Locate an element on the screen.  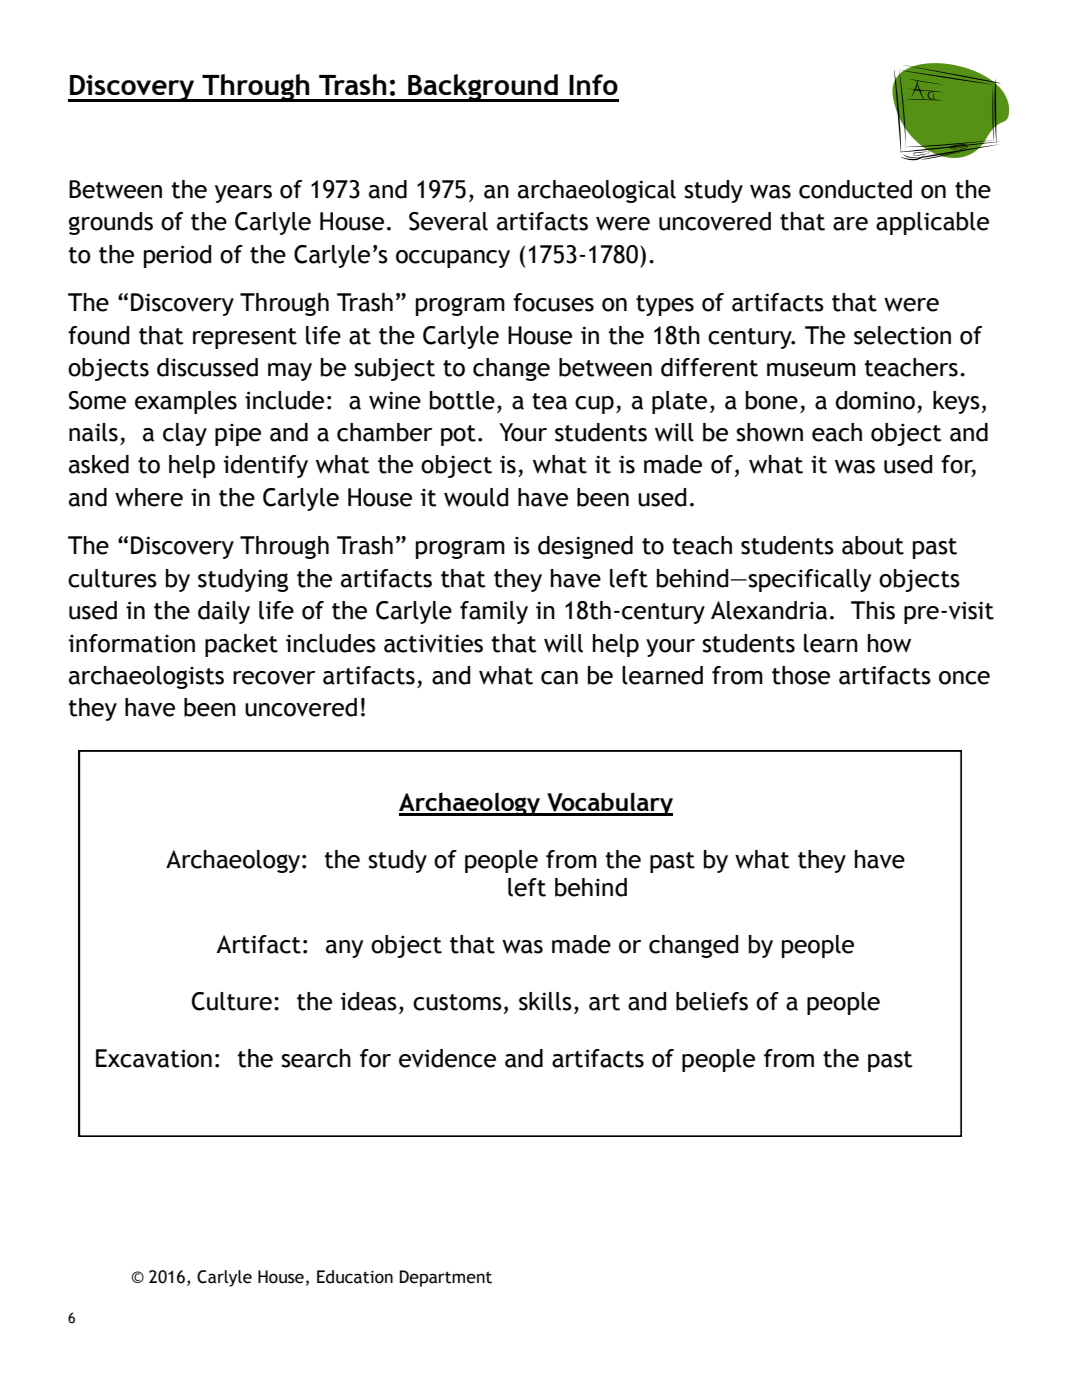
Education is located at coordinates (355, 1277).
